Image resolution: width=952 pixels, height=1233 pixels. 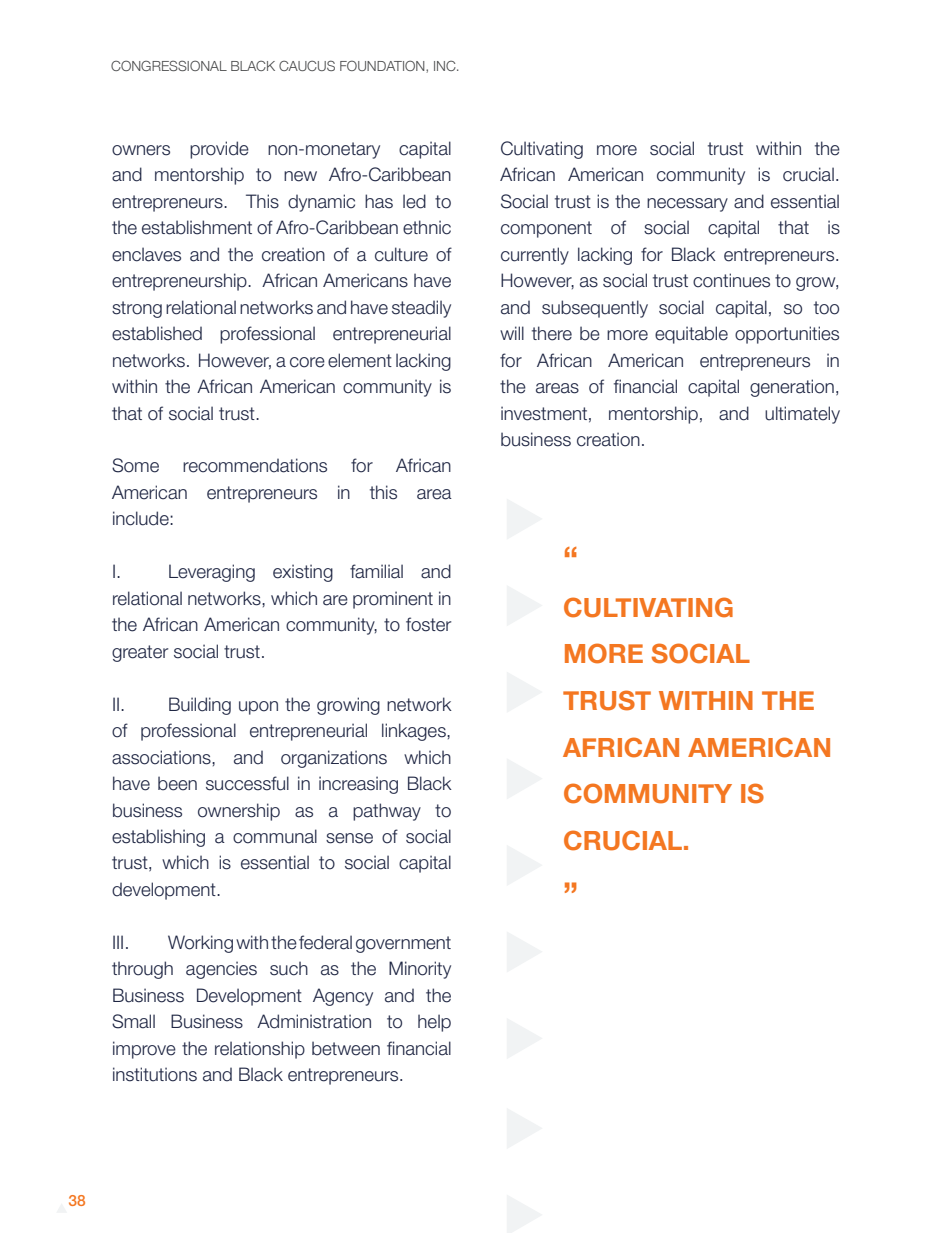 I want to click on foster, so click(x=428, y=624).
